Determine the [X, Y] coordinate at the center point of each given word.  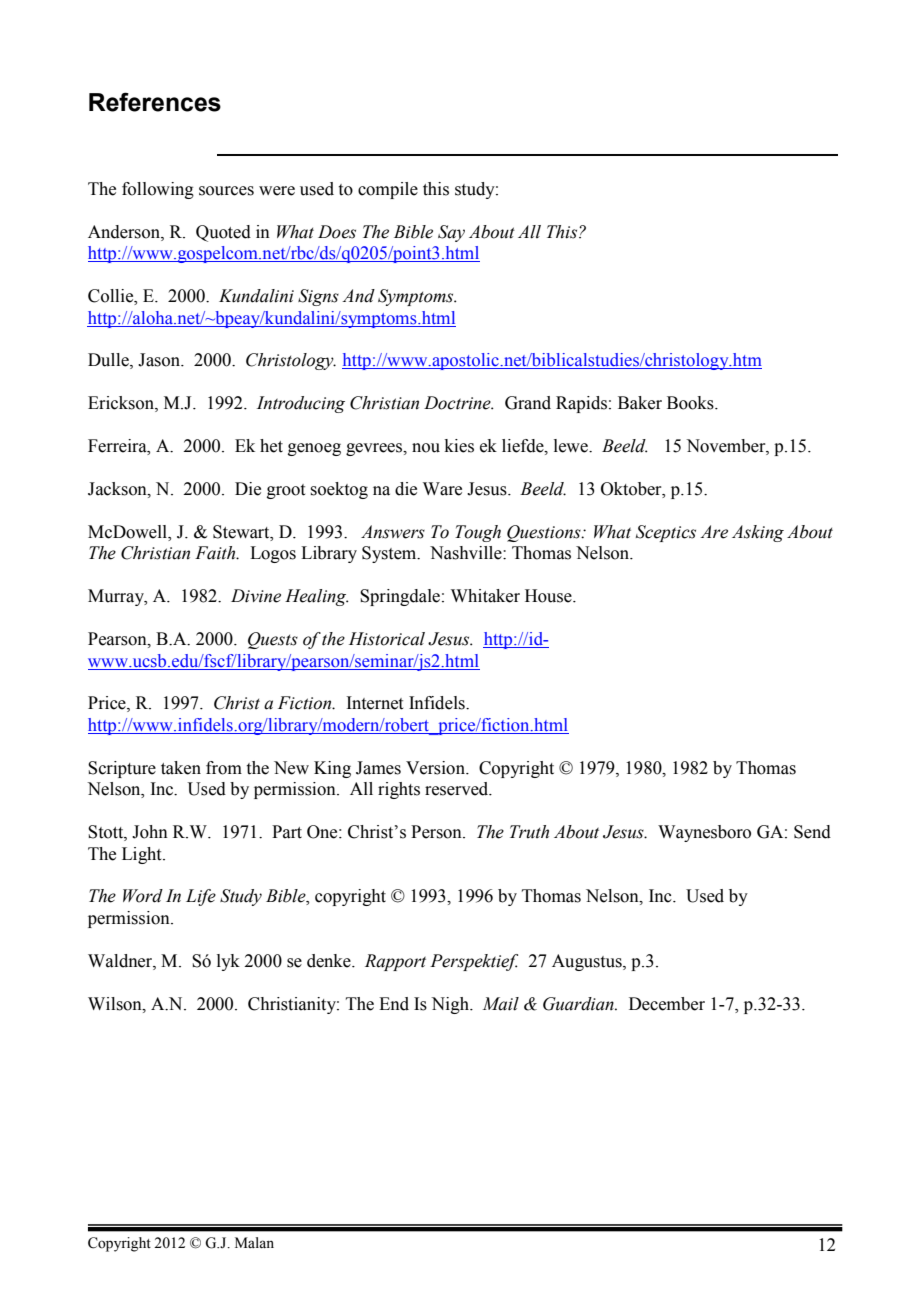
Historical [387, 639]
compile [388, 190]
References [155, 102]
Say [451, 233]
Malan [254, 1242]
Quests [273, 640]
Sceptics [666, 533]
